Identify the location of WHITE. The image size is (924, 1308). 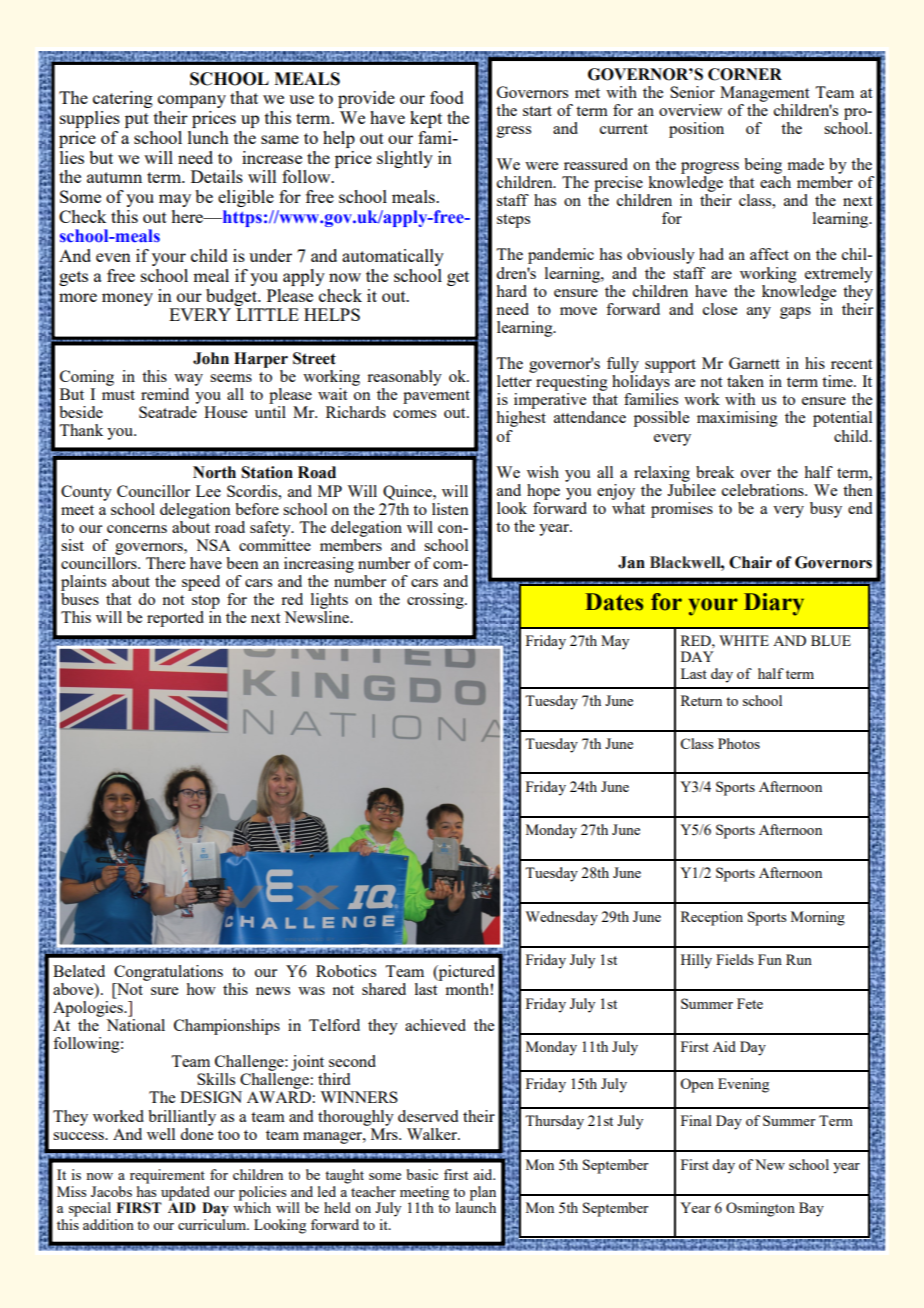
(744, 640).
